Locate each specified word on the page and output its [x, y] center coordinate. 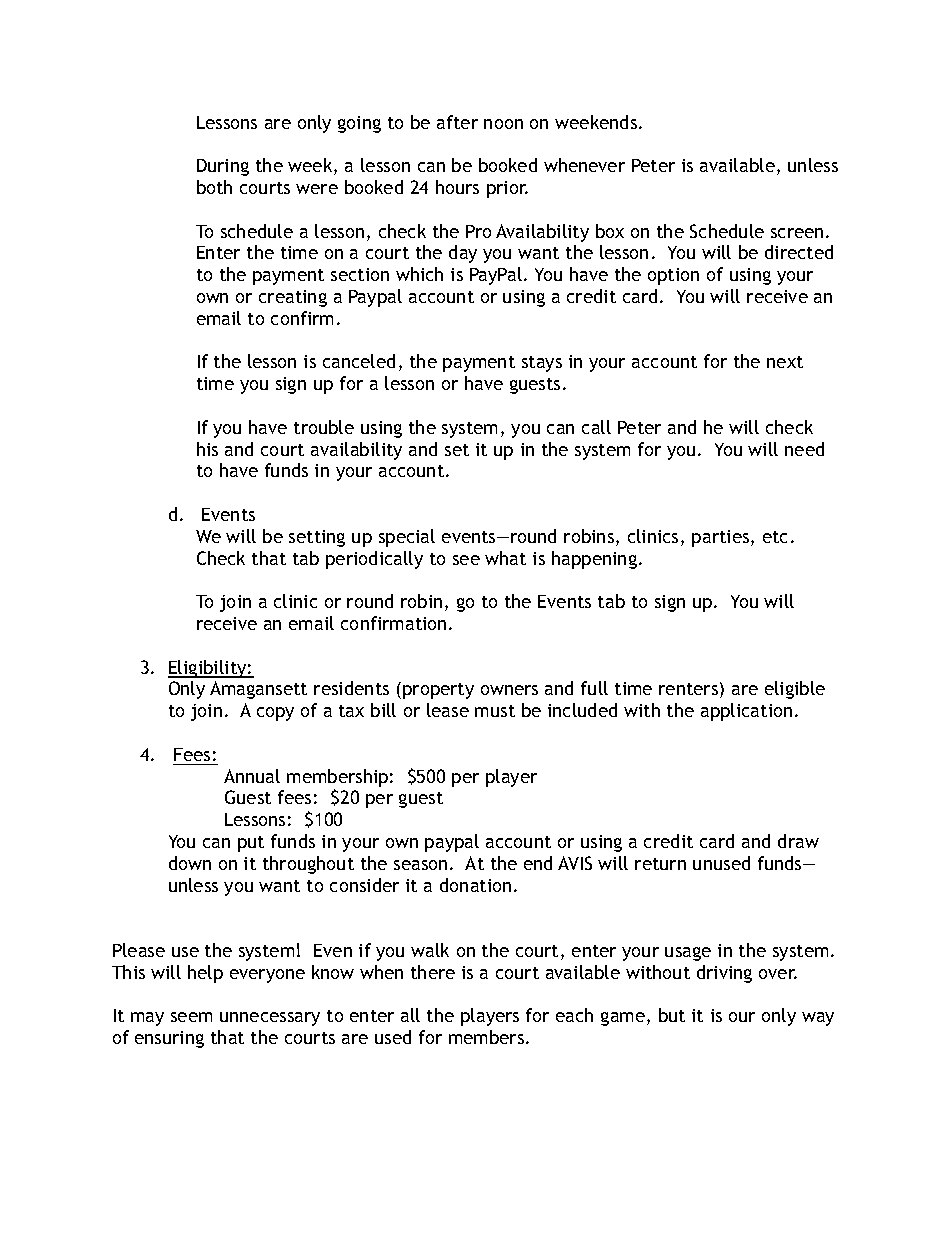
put [251, 844]
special [407, 538]
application [746, 712]
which [419, 274]
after [457, 122]
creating [293, 298]
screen [797, 233]
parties [722, 538]
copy [275, 714]
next [785, 362]
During [223, 167]
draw [798, 841]
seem [191, 1017]
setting [317, 538]
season [420, 865]
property [438, 691]
